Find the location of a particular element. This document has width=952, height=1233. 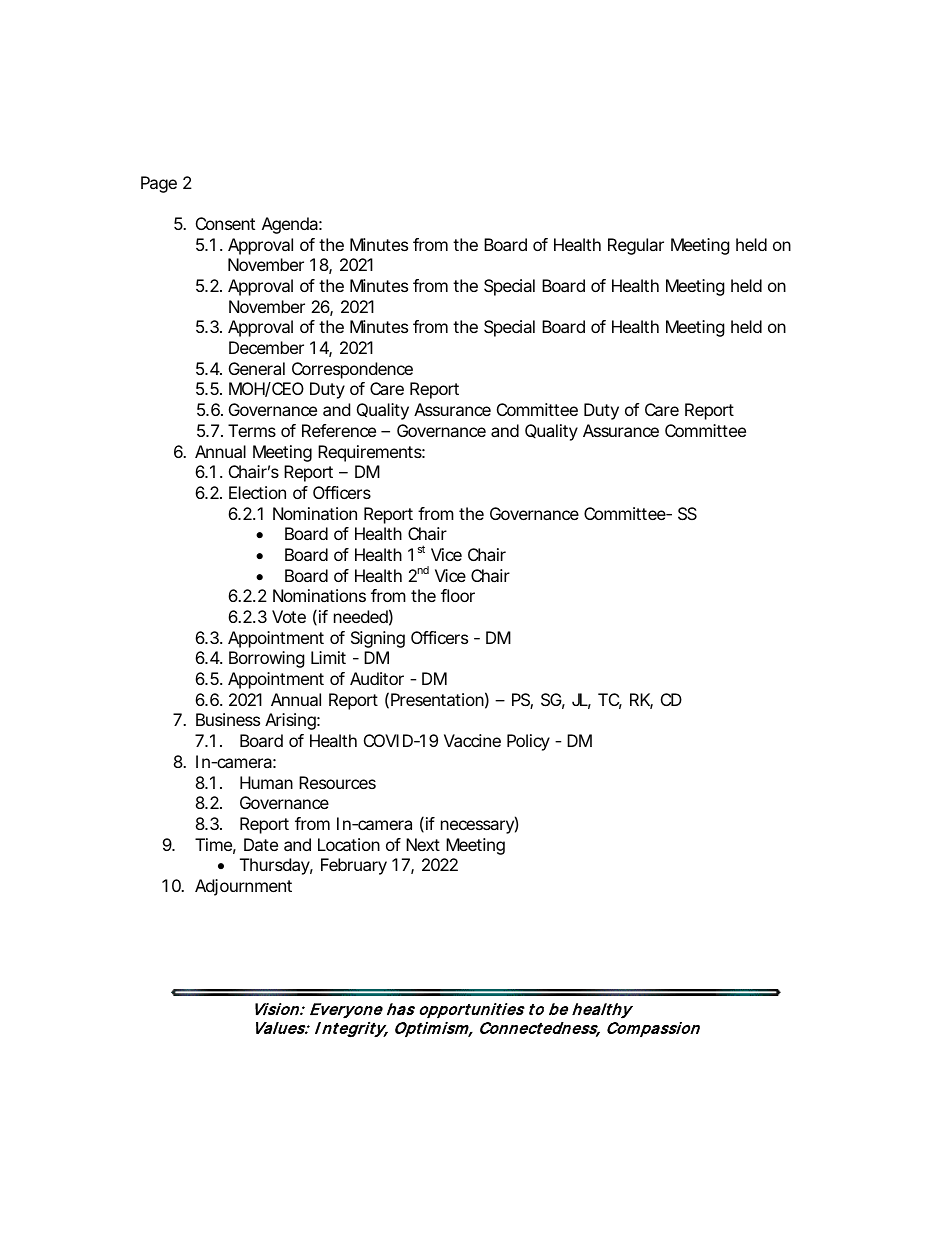

Next is located at coordinates (423, 844).
